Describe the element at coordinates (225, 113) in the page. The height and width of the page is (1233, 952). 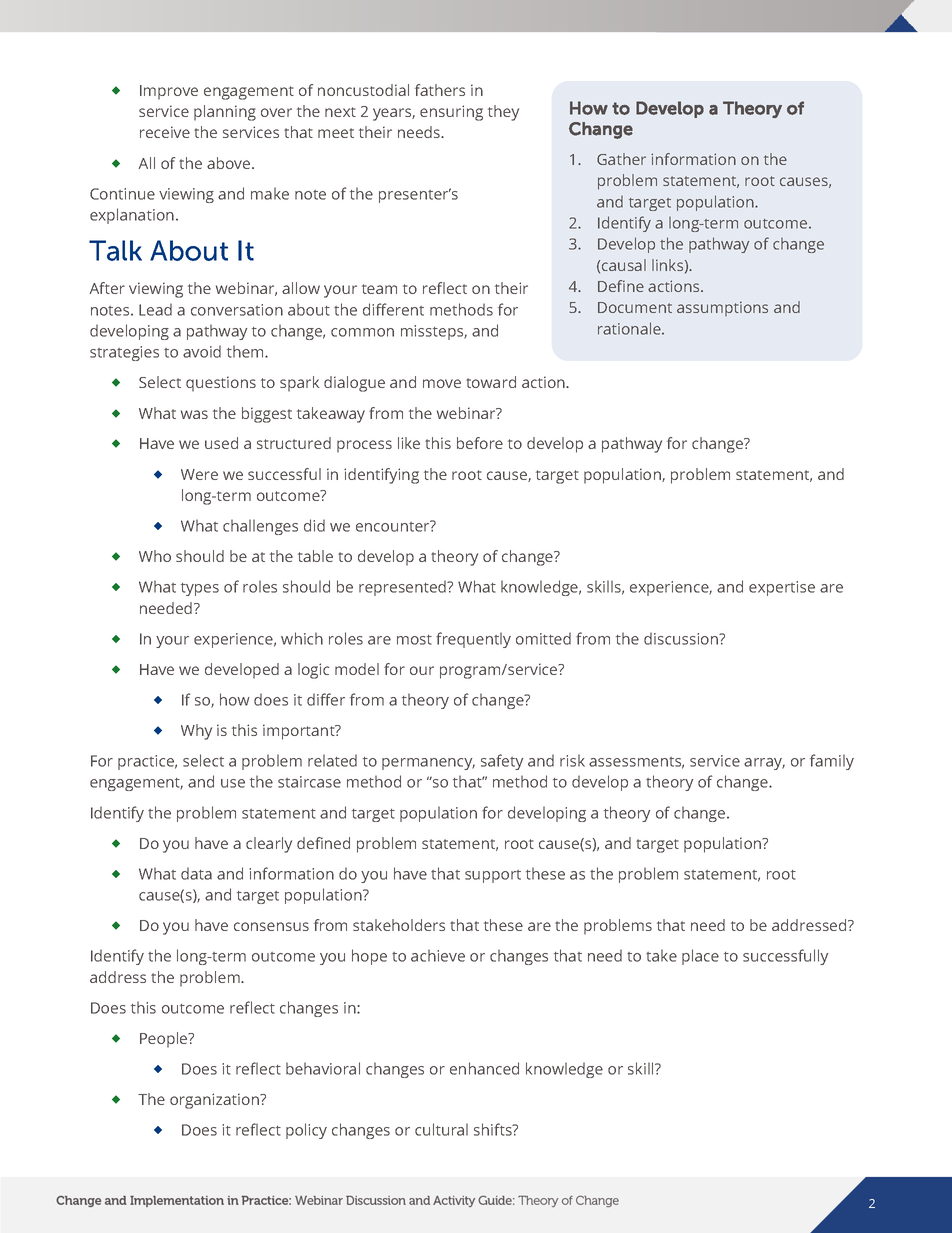
I see `planning` at that location.
